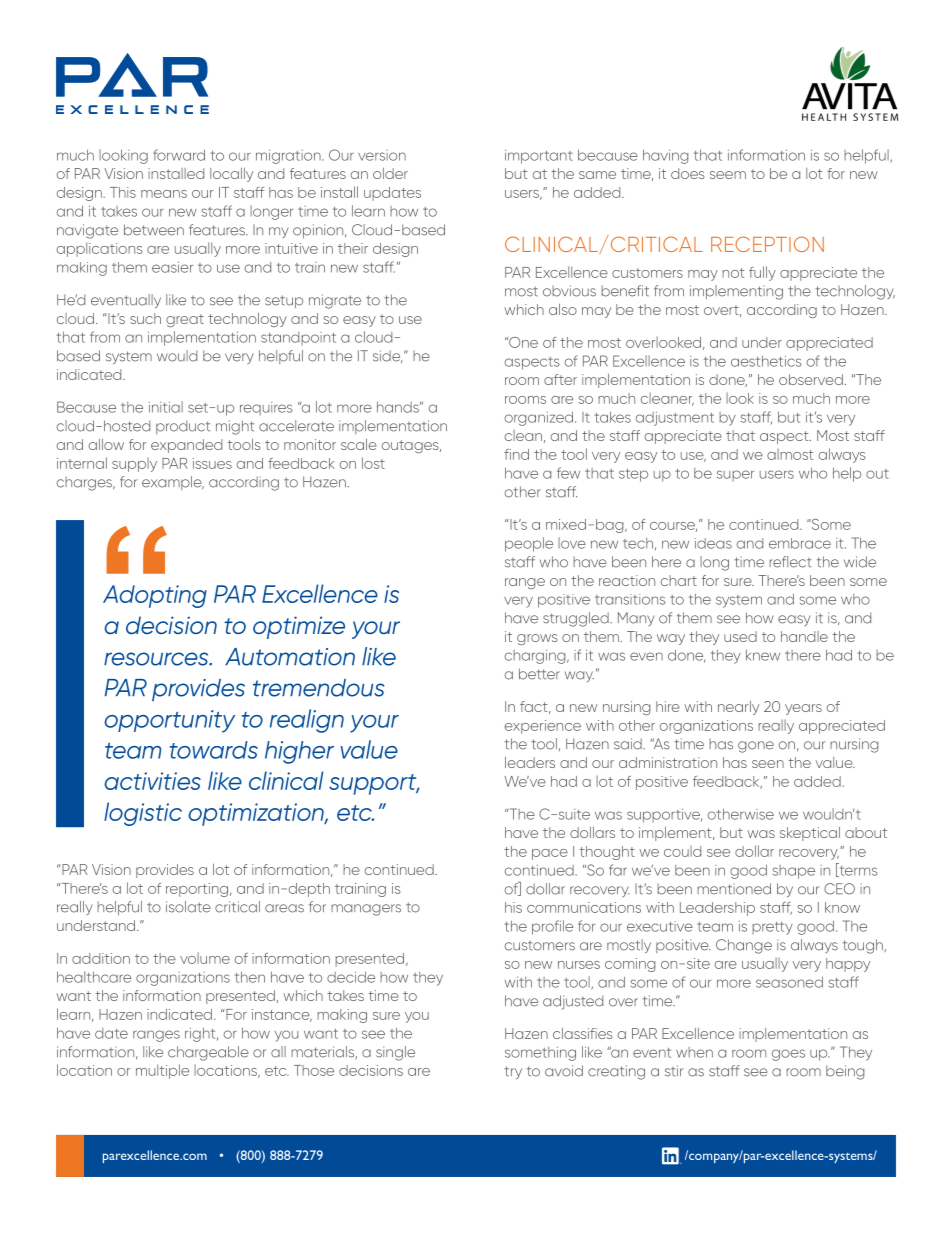  I want to click on seem, so click(728, 175).
